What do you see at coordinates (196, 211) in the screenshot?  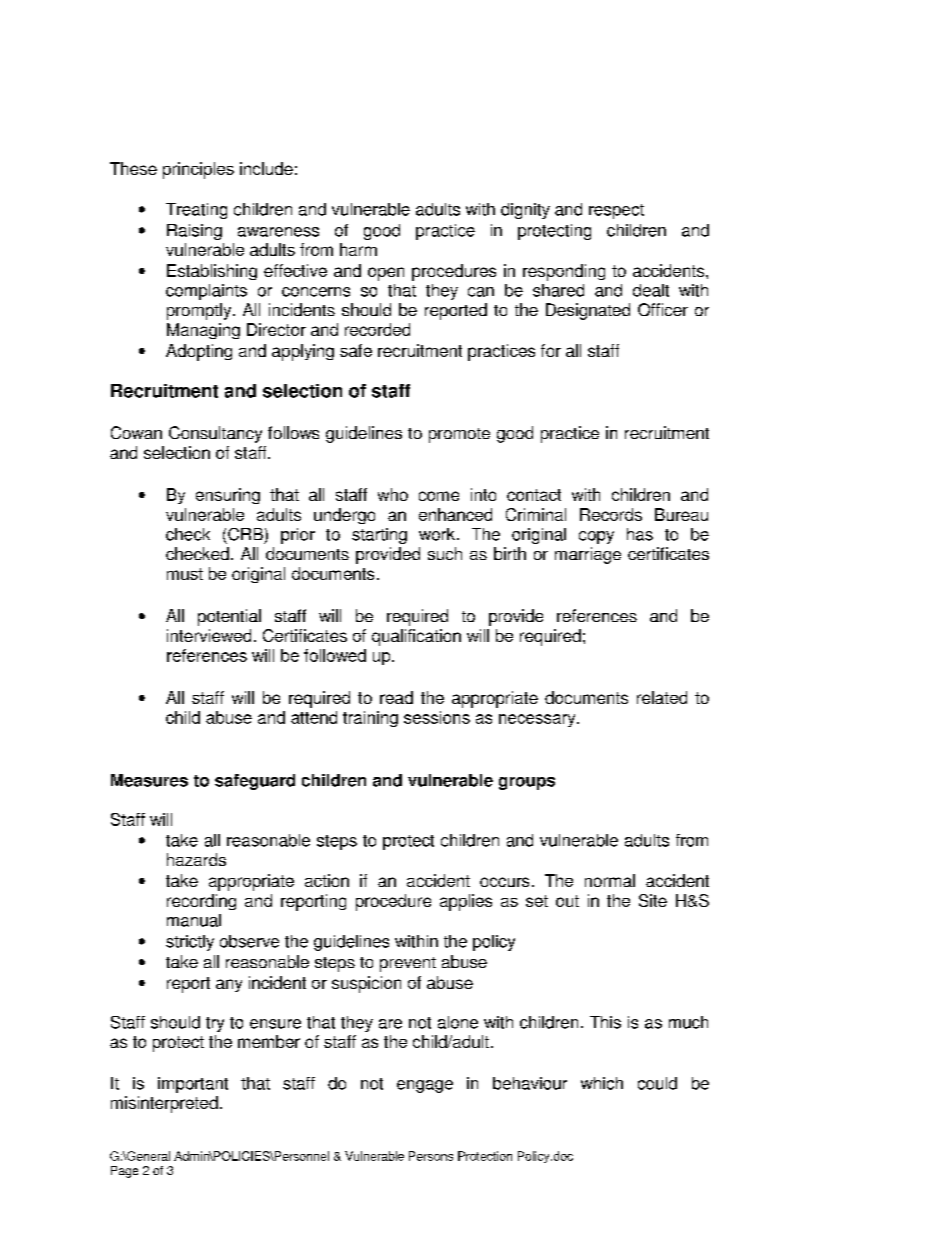 I see `Treating` at bounding box center [196, 211].
